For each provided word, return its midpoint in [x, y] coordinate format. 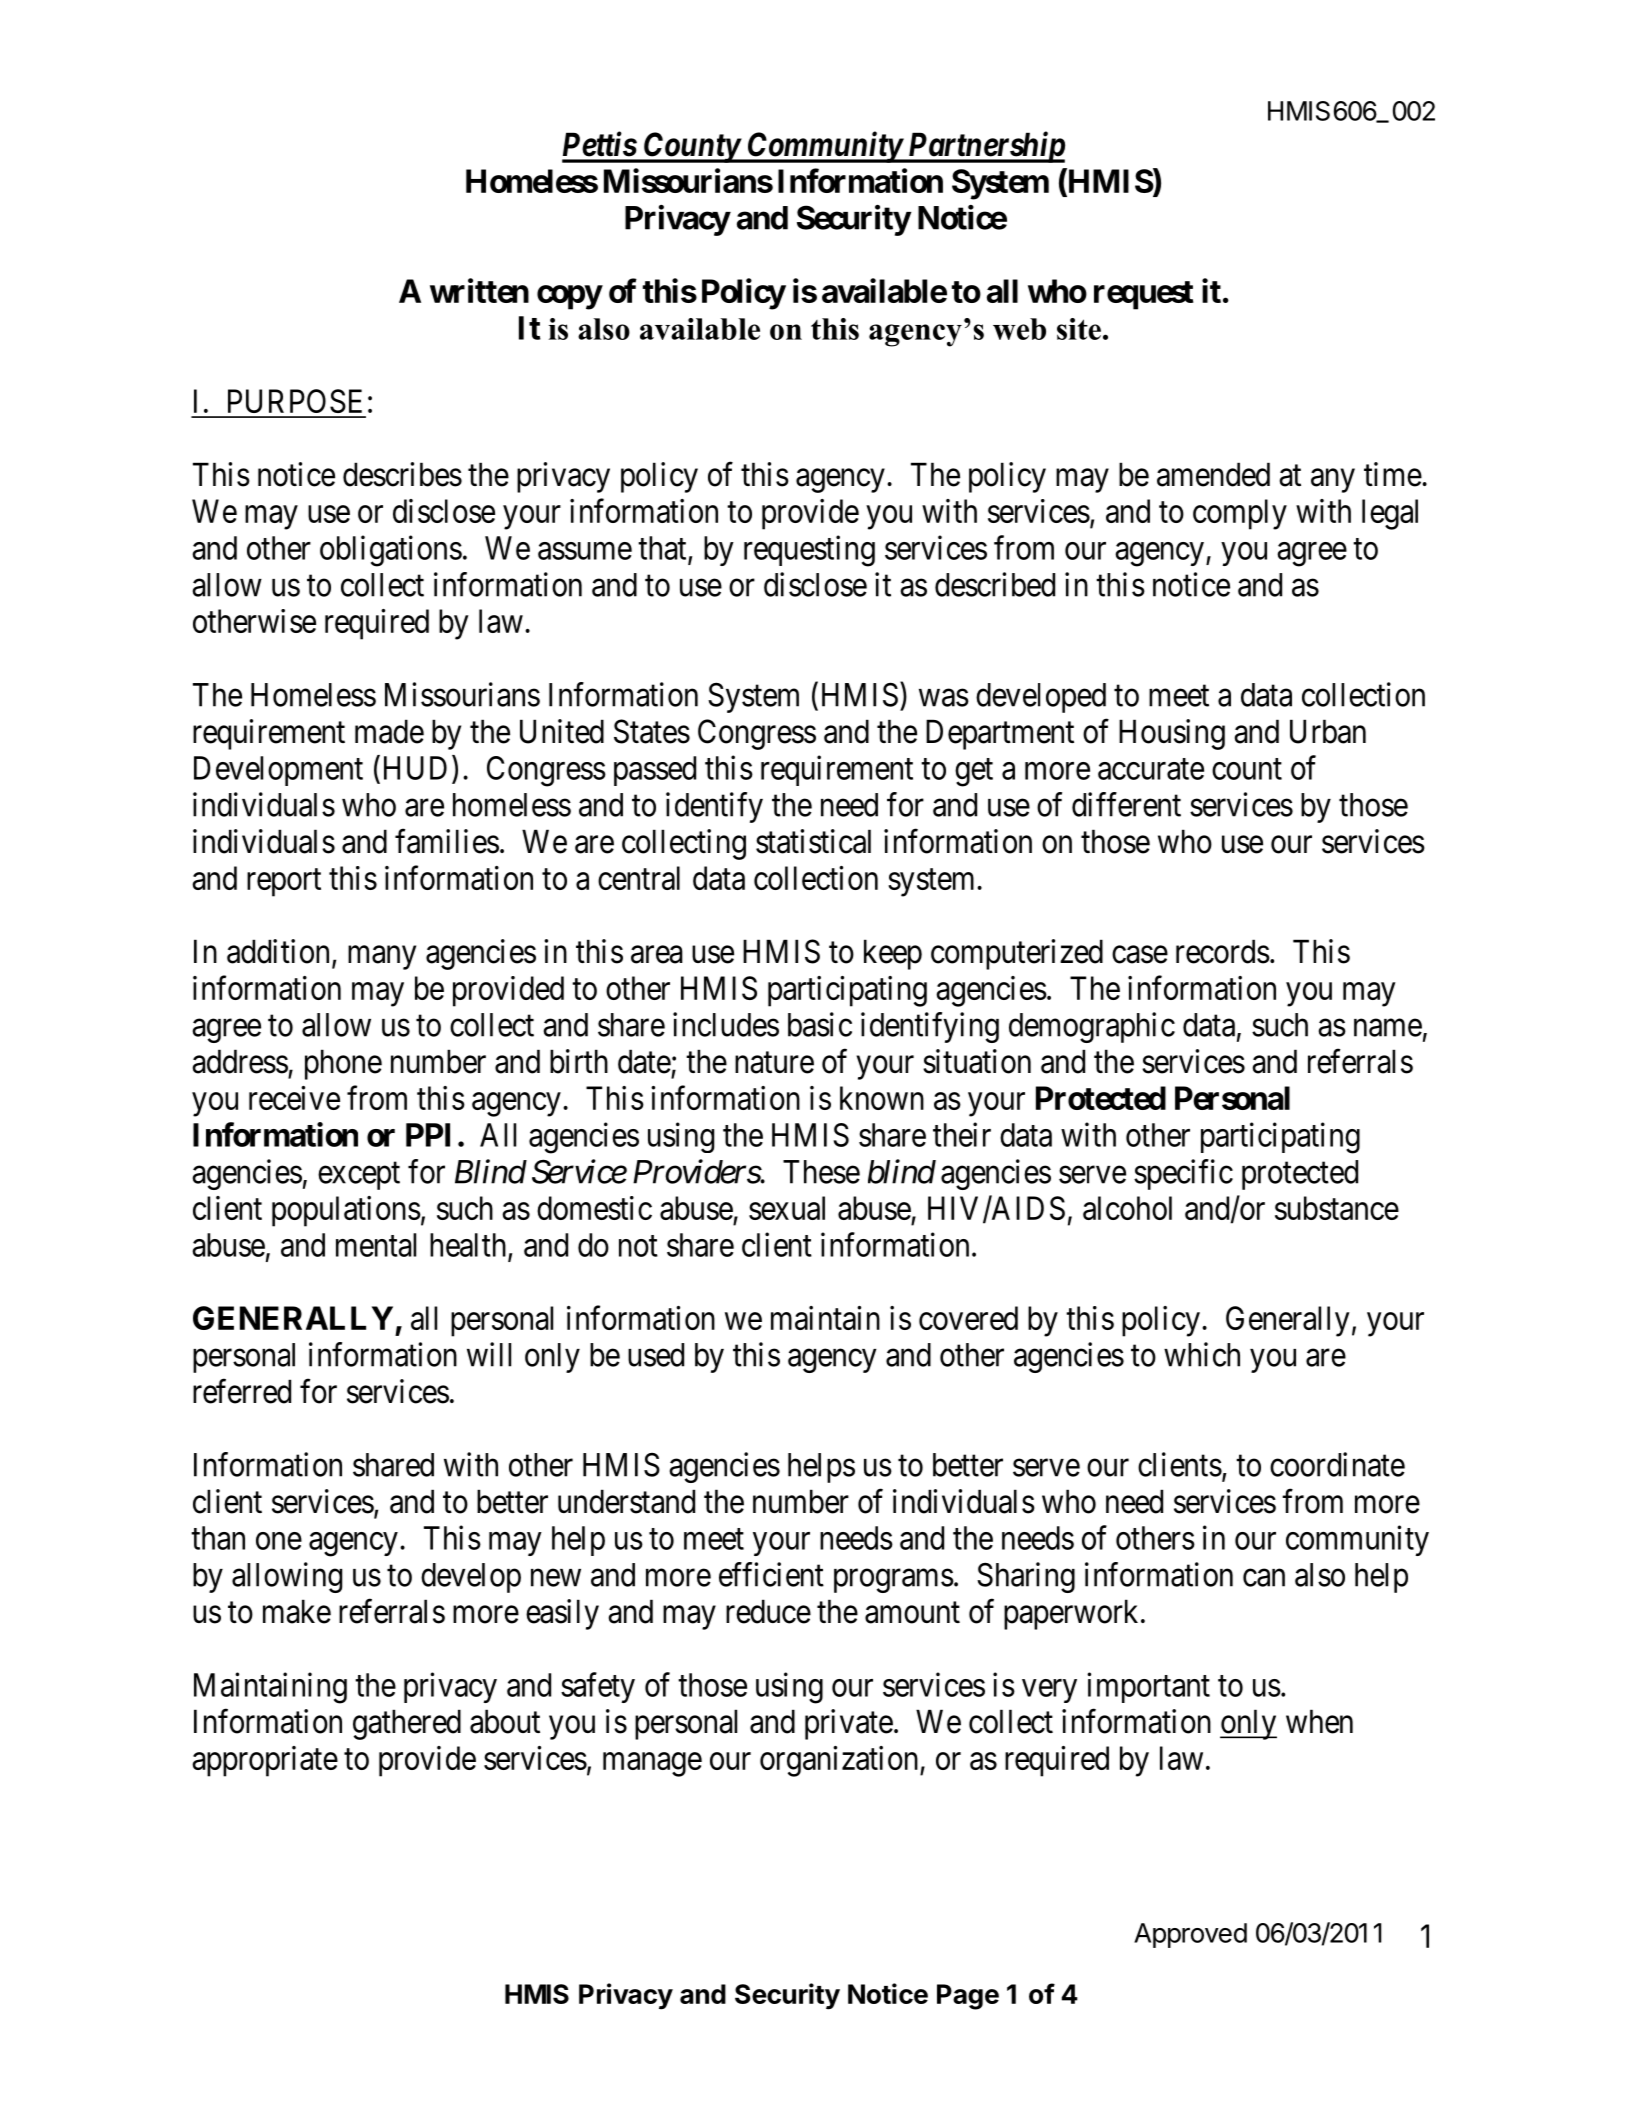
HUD [415, 768]
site [1079, 329]
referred [242, 1391]
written [479, 290]
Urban [1328, 731]
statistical [813, 841]
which [1202, 1354]
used [656, 1355]
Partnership [985, 147]
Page [968, 1997]
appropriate [265, 1761]
